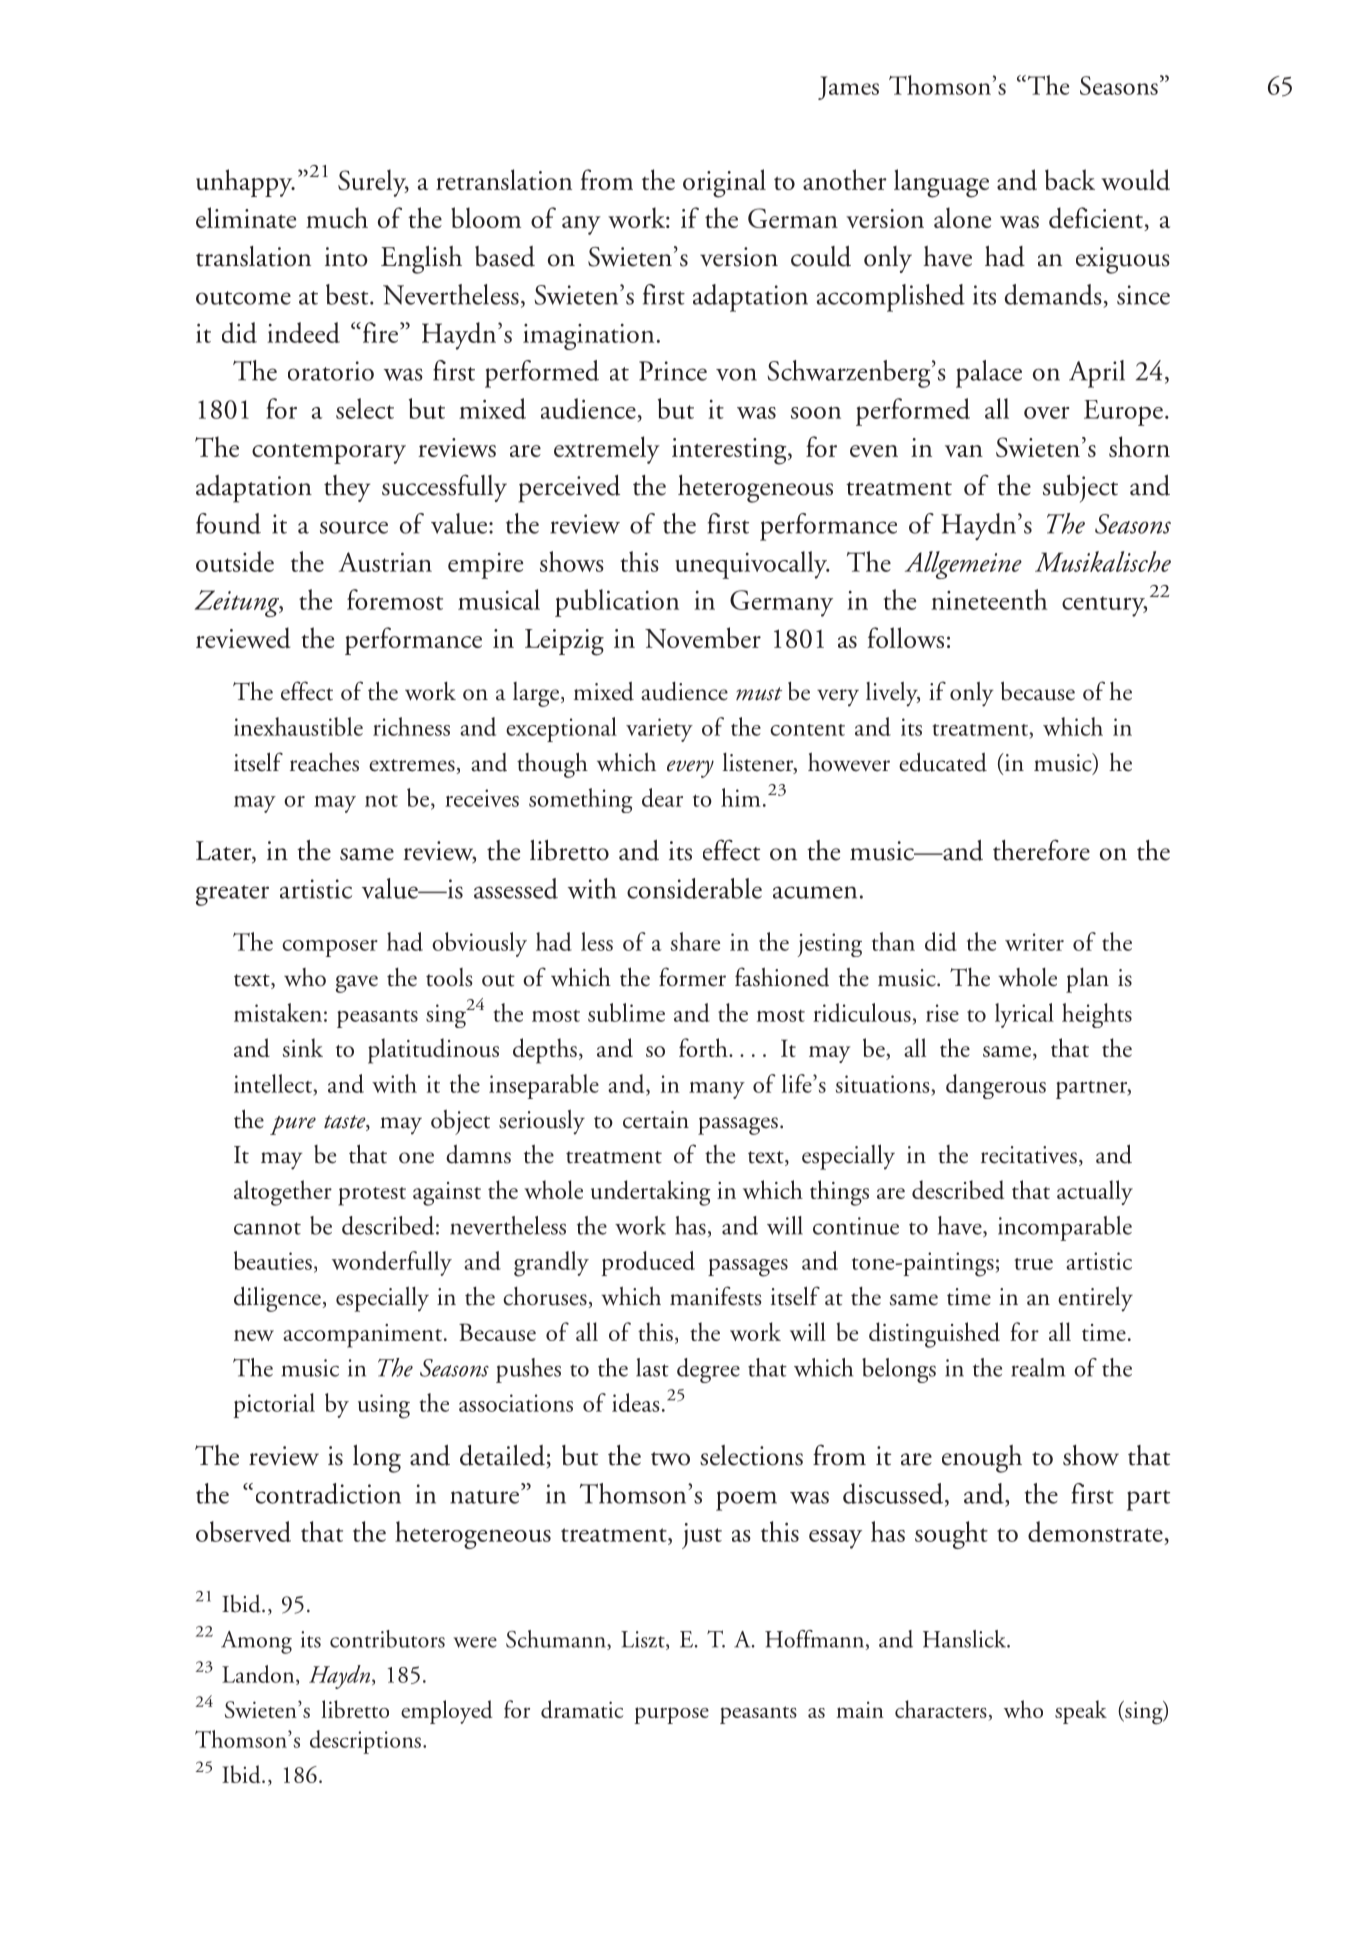 The height and width of the document is (1958, 1372). What do you see at coordinates (659, 730) in the document?
I see `variety` at bounding box center [659, 730].
